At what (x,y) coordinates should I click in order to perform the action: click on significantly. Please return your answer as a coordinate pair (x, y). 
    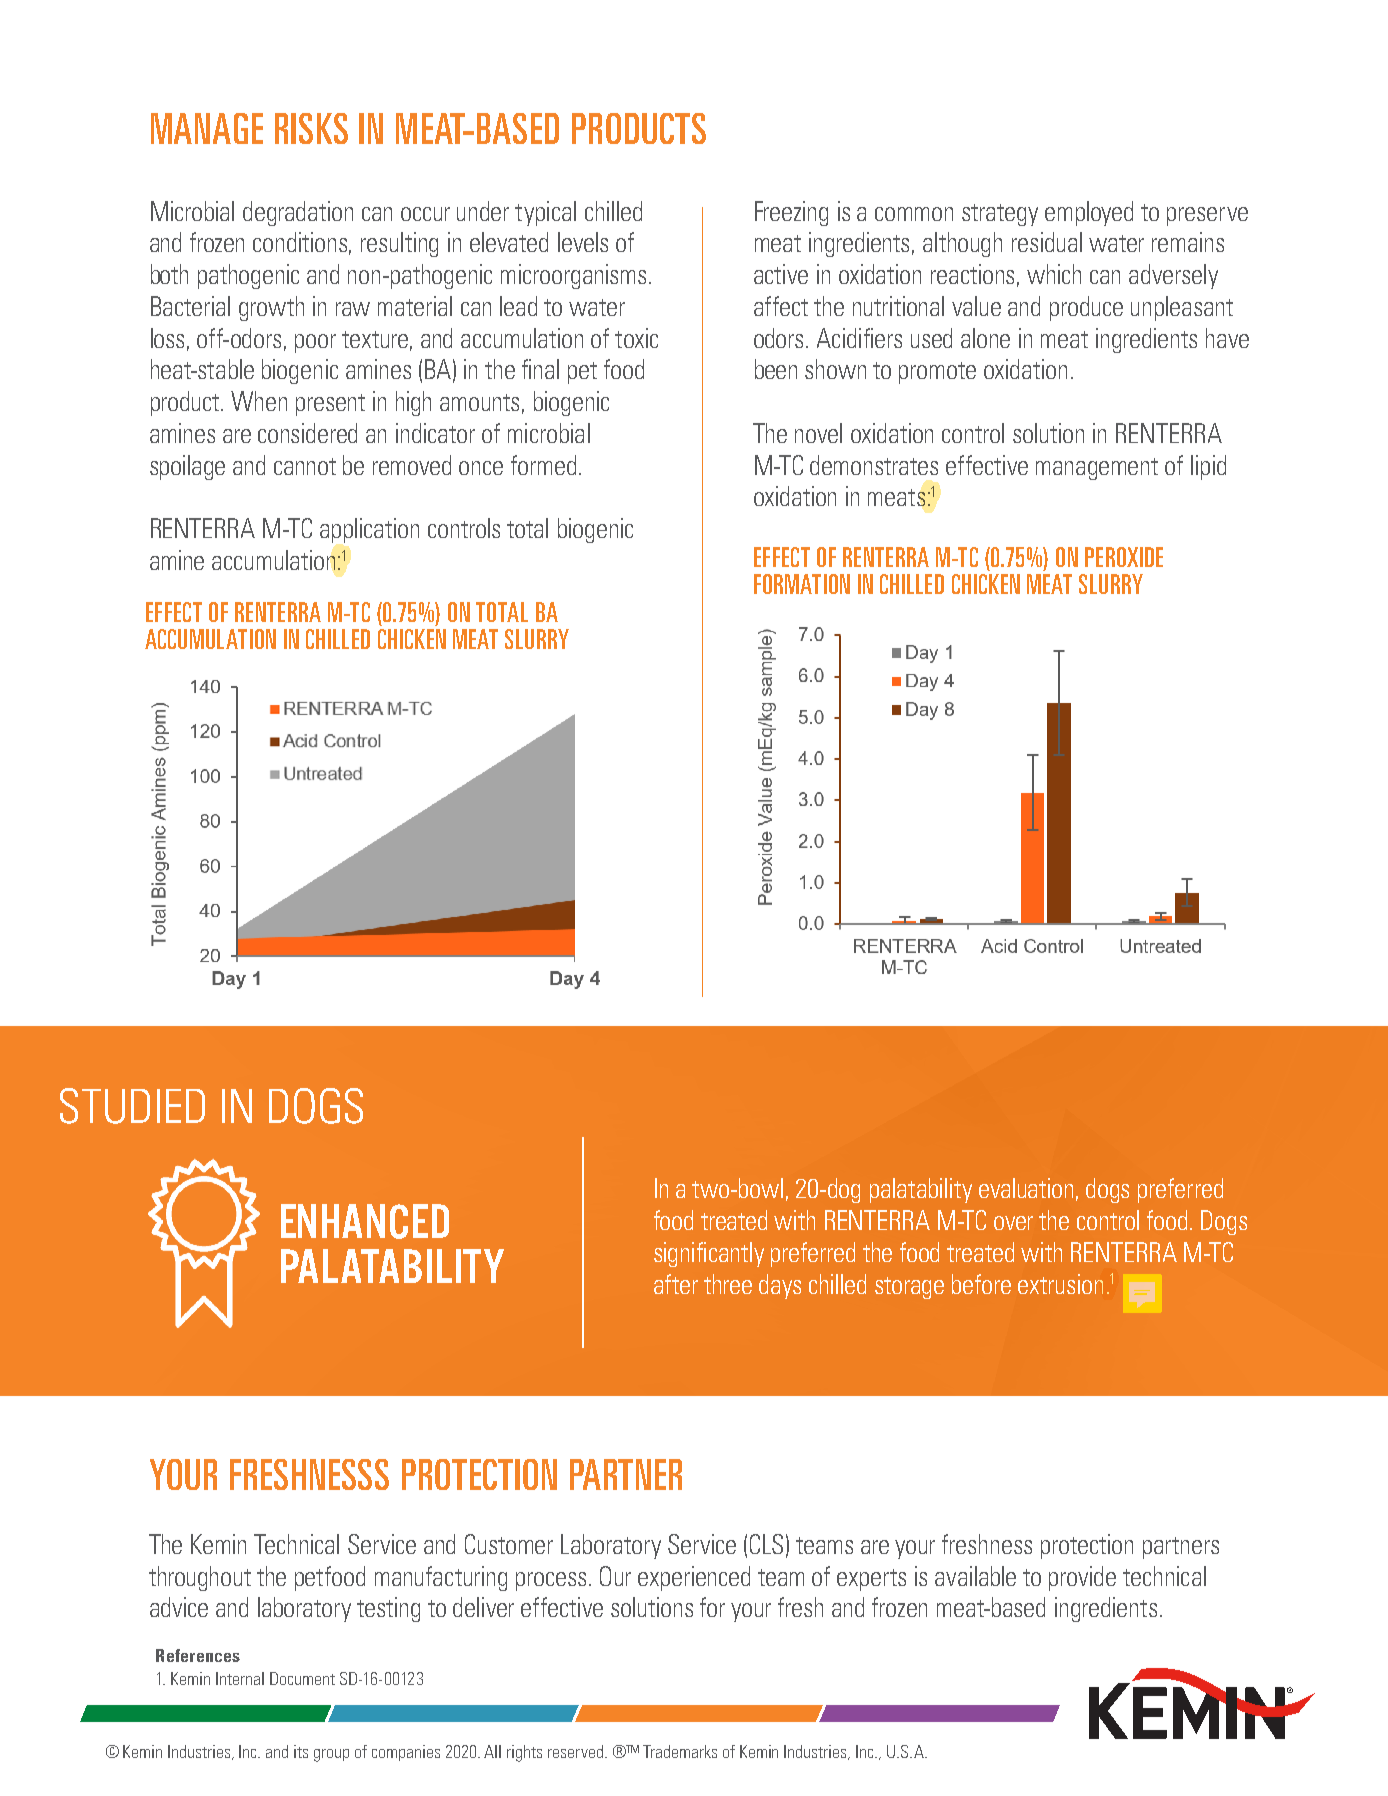
    Looking at the image, I should click on (709, 1254).
